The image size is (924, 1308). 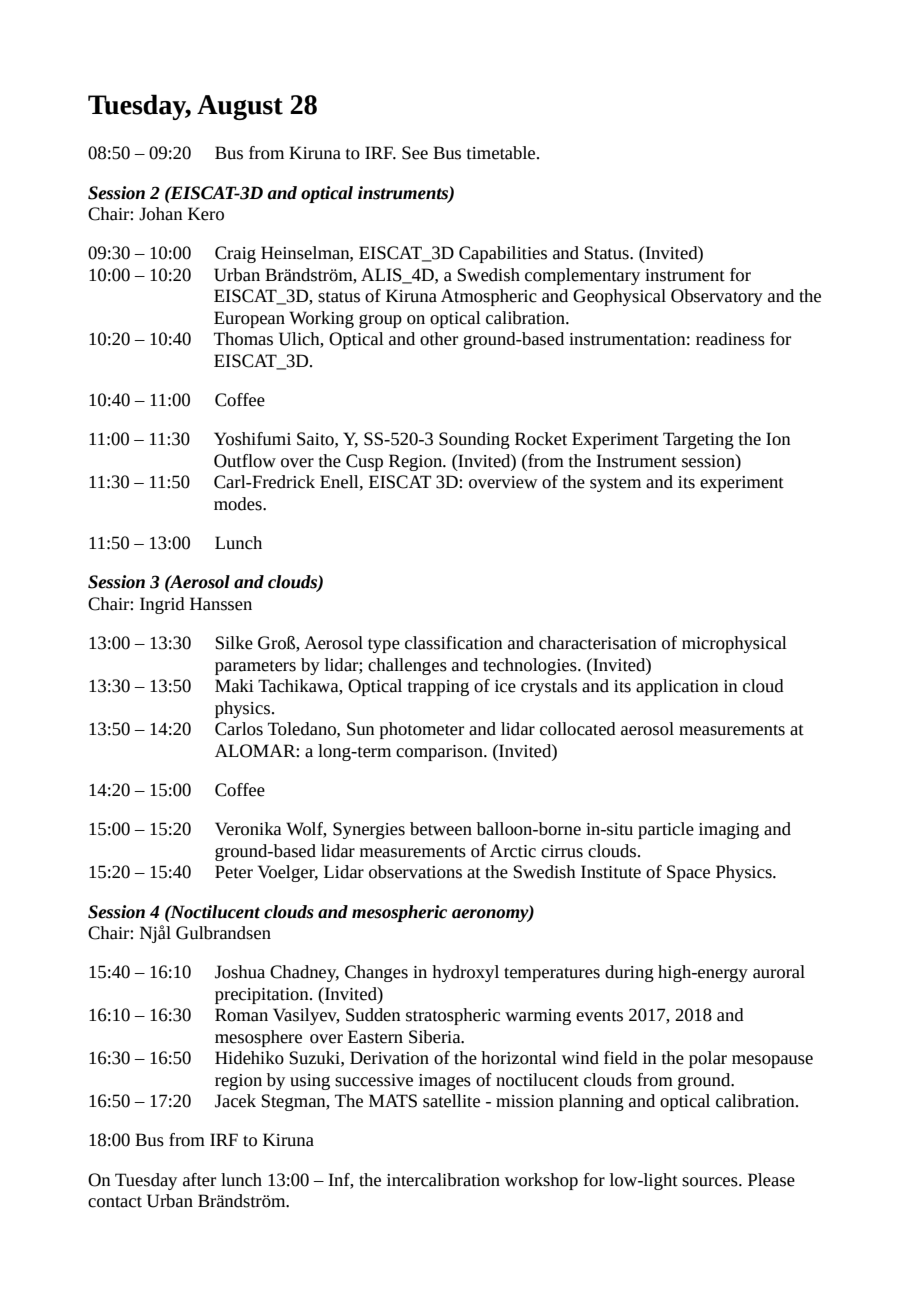 What do you see at coordinates (711, 1182) in the screenshot?
I see `sources` at bounding box center [711, 1182].
